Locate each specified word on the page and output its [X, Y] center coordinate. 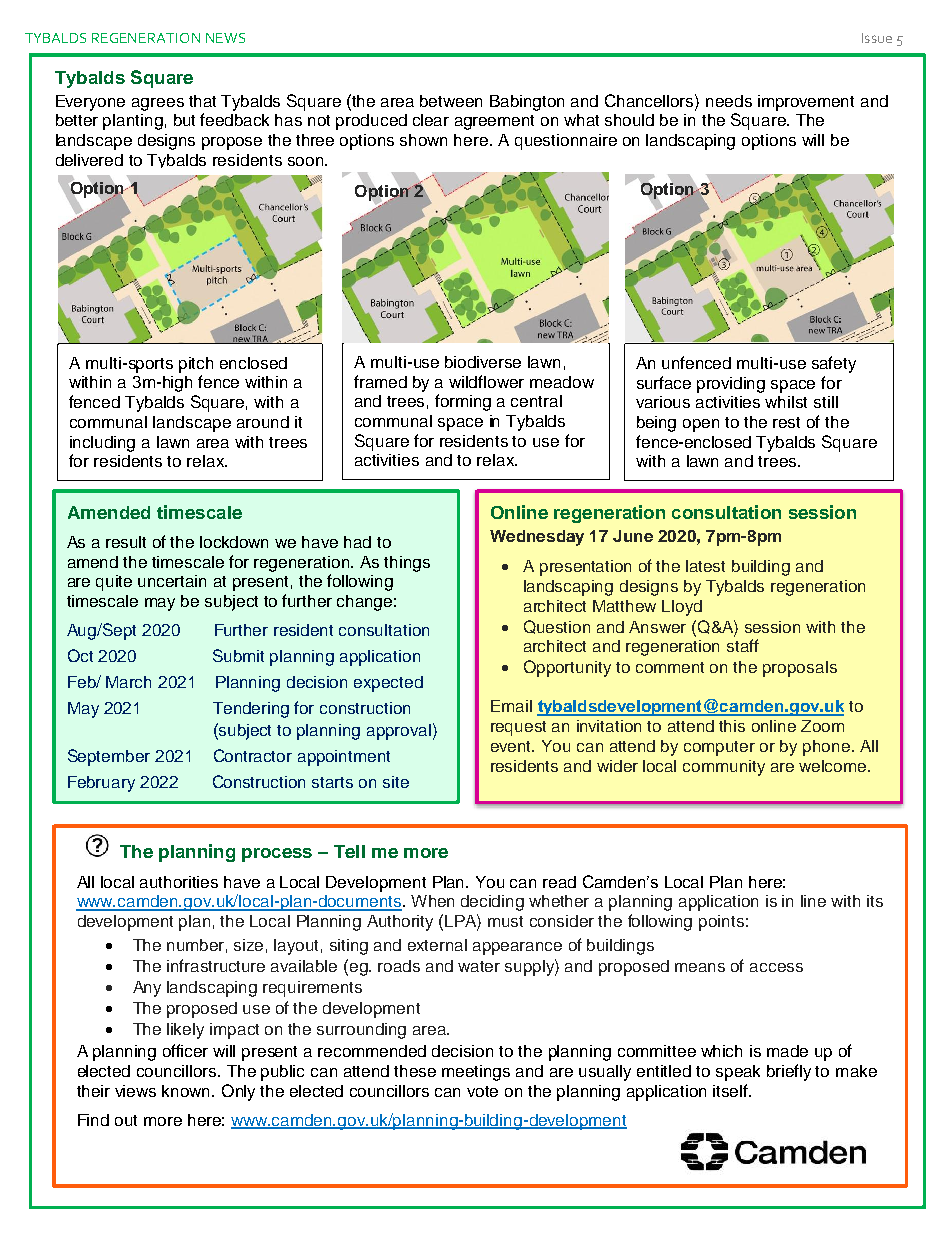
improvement [806, 103]
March [128, 682]
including [102, 444]
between [451, 101]
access [776, 967]
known [187, 1091]
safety [834, 364]
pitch [196, 365]
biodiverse [483, 362]
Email [511, 706]
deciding [492, 903]
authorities [179, 882]
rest [786, 422]
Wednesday [537, 538]
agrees [158, 104]
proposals [800, 669]
